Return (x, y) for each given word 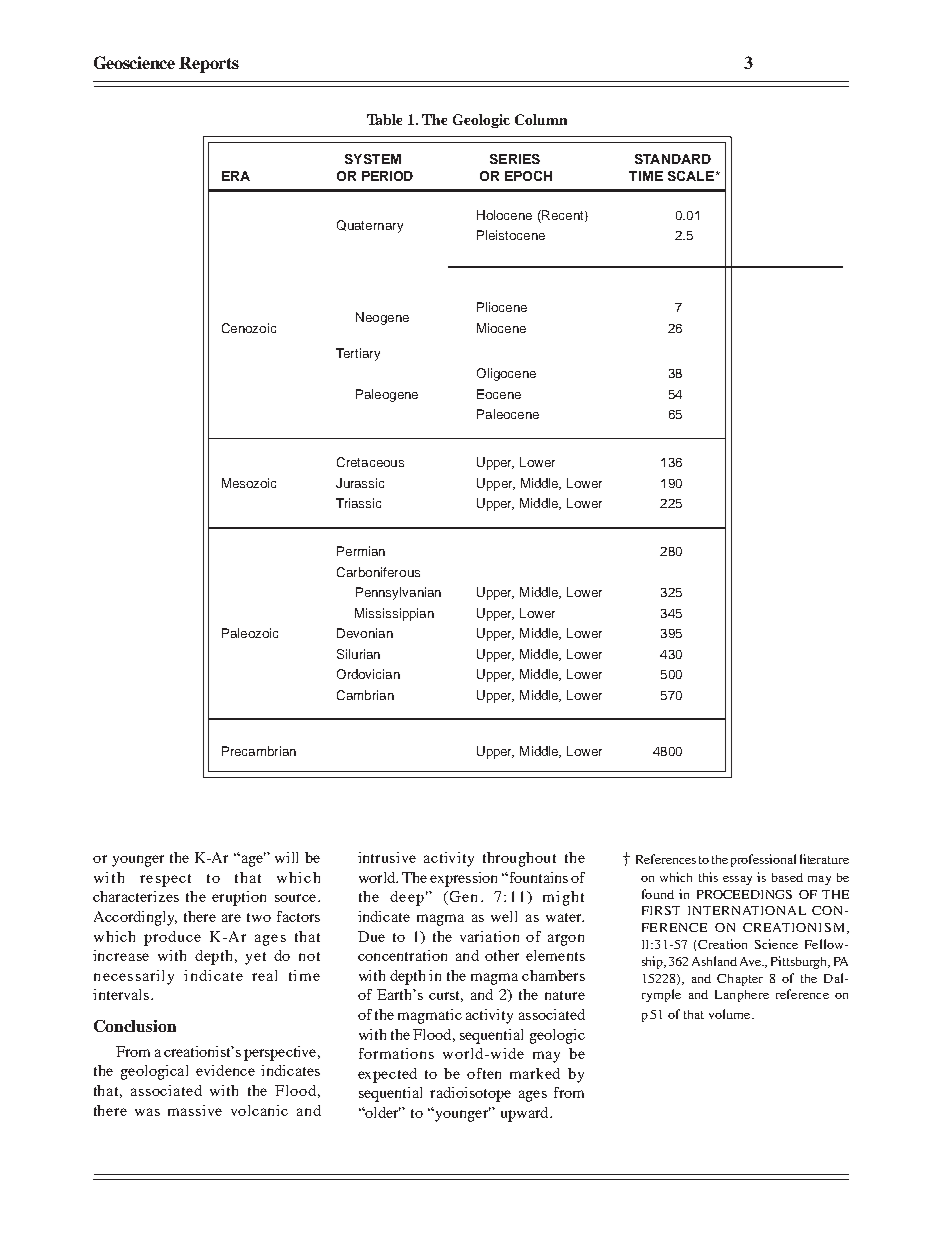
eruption (239, 898)
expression (463, 879)
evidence (225, 1070)
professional (763, 860)
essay (737, 880)
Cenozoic (249, 328)
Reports (209, 65)
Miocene (501, 328)
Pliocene (502, 307)
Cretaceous (370, 462)
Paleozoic (250, 633)
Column (541, 119)
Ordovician (368, 674)
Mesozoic (249, 483)
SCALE (692, 176)
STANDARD (673, 159)
